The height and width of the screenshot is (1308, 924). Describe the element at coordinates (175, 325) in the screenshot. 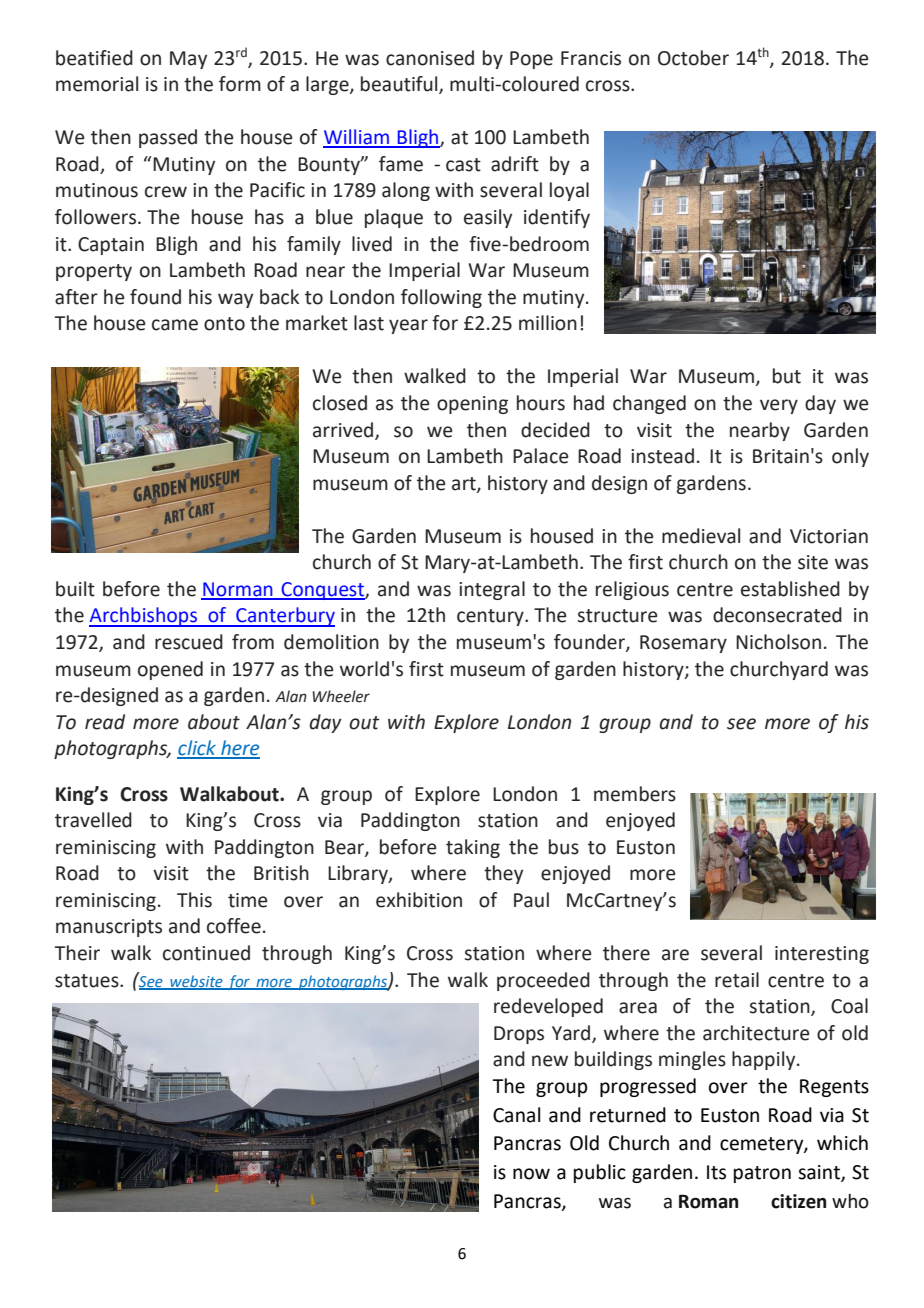

I see `came` at that location.
